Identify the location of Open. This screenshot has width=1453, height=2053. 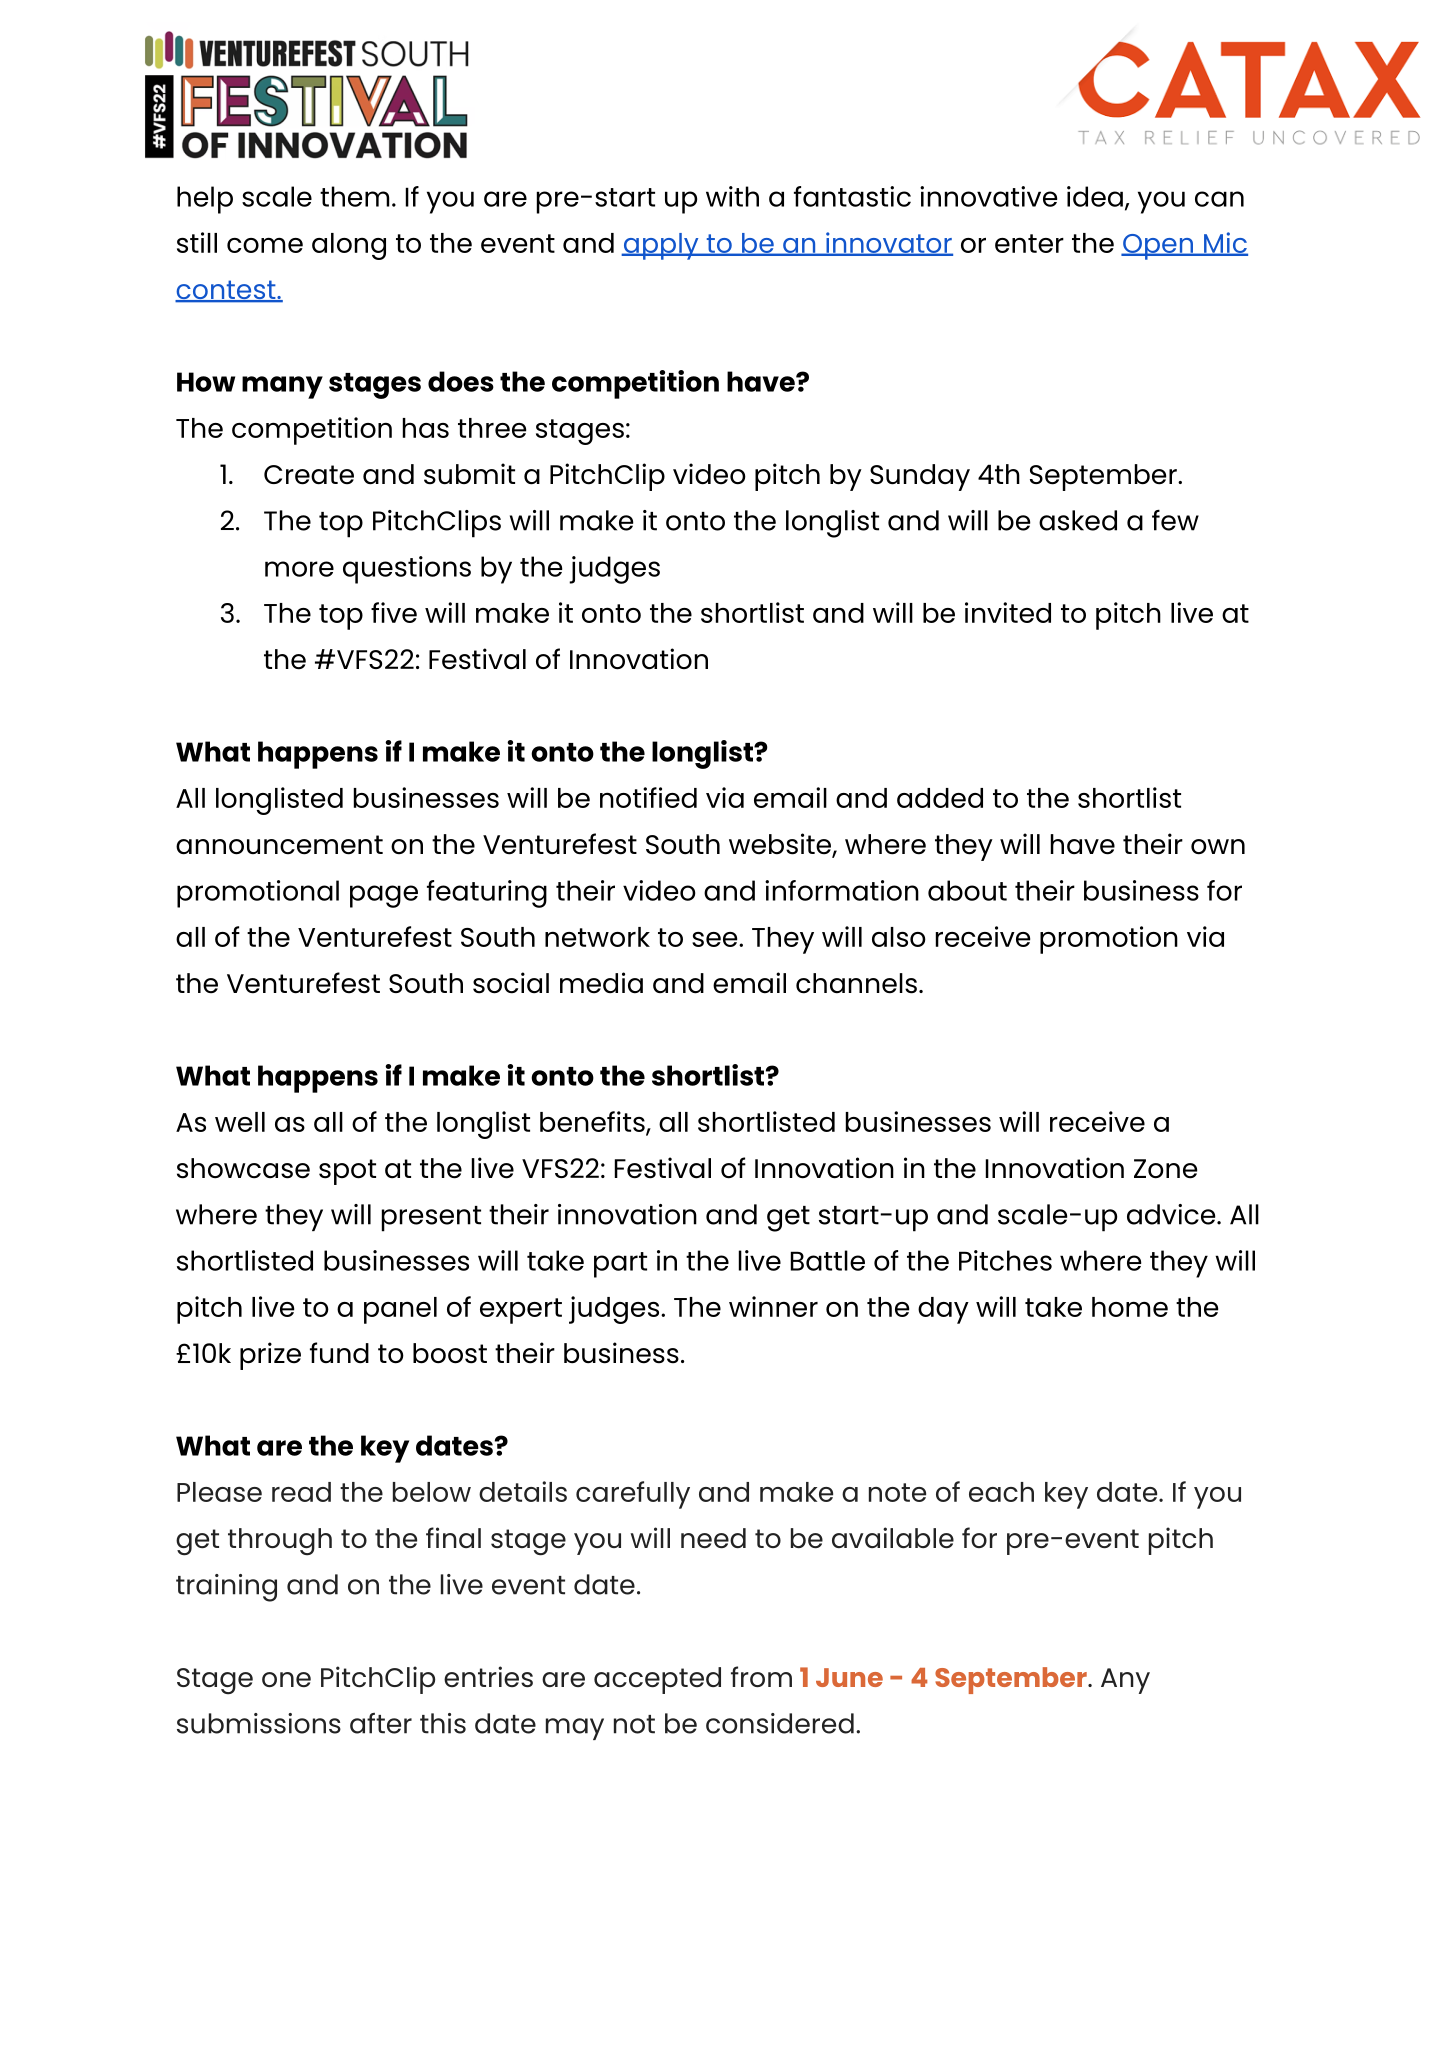
(1158, 247).
